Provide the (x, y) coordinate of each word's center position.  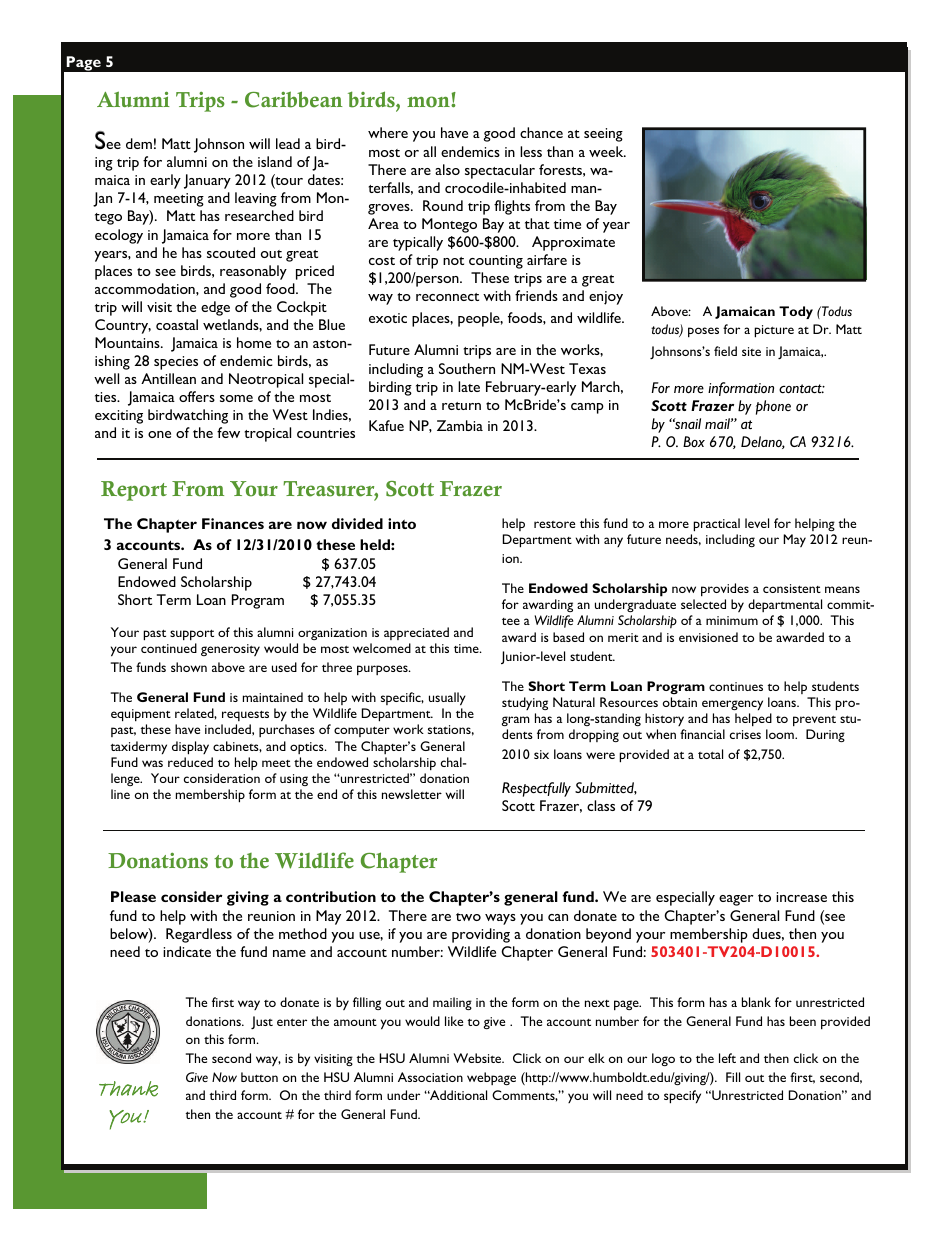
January (207, 181)
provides (725, 590)
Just (262, 1022)
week (607, 151)
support (192, 635)
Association (430, 1077)
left (727, 1058)
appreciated (416, 633)
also (447, 169)
